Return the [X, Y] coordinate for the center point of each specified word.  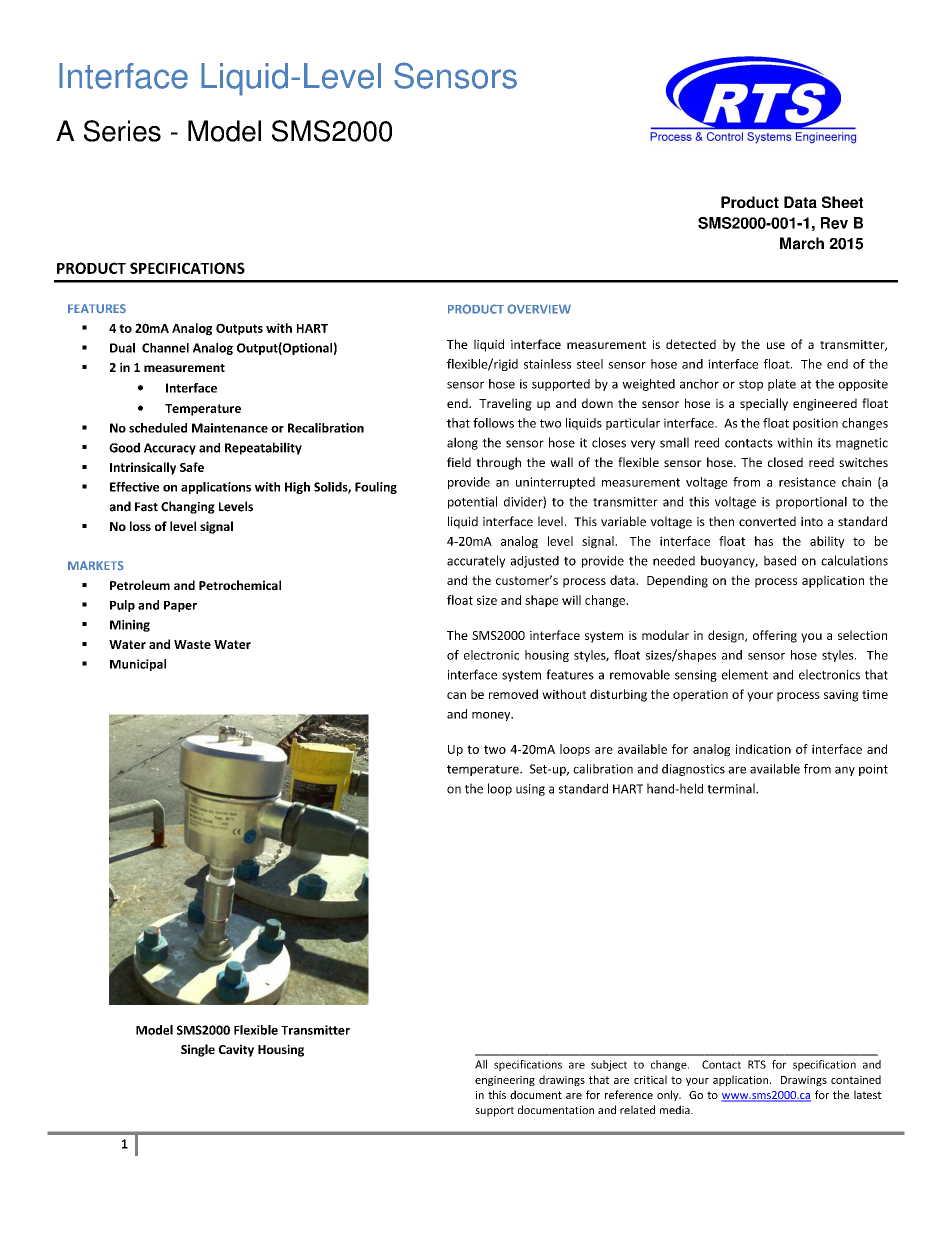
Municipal [138, 665]
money [492, 716]
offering [775, 636]
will [571, 600]
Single [198, 1050]
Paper [180, 606]
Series [122, 131]
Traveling [505, 404]
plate [782, 385]
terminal [732, 788]
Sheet [842, 202]
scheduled [158, 428]
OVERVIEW [539, 309]
